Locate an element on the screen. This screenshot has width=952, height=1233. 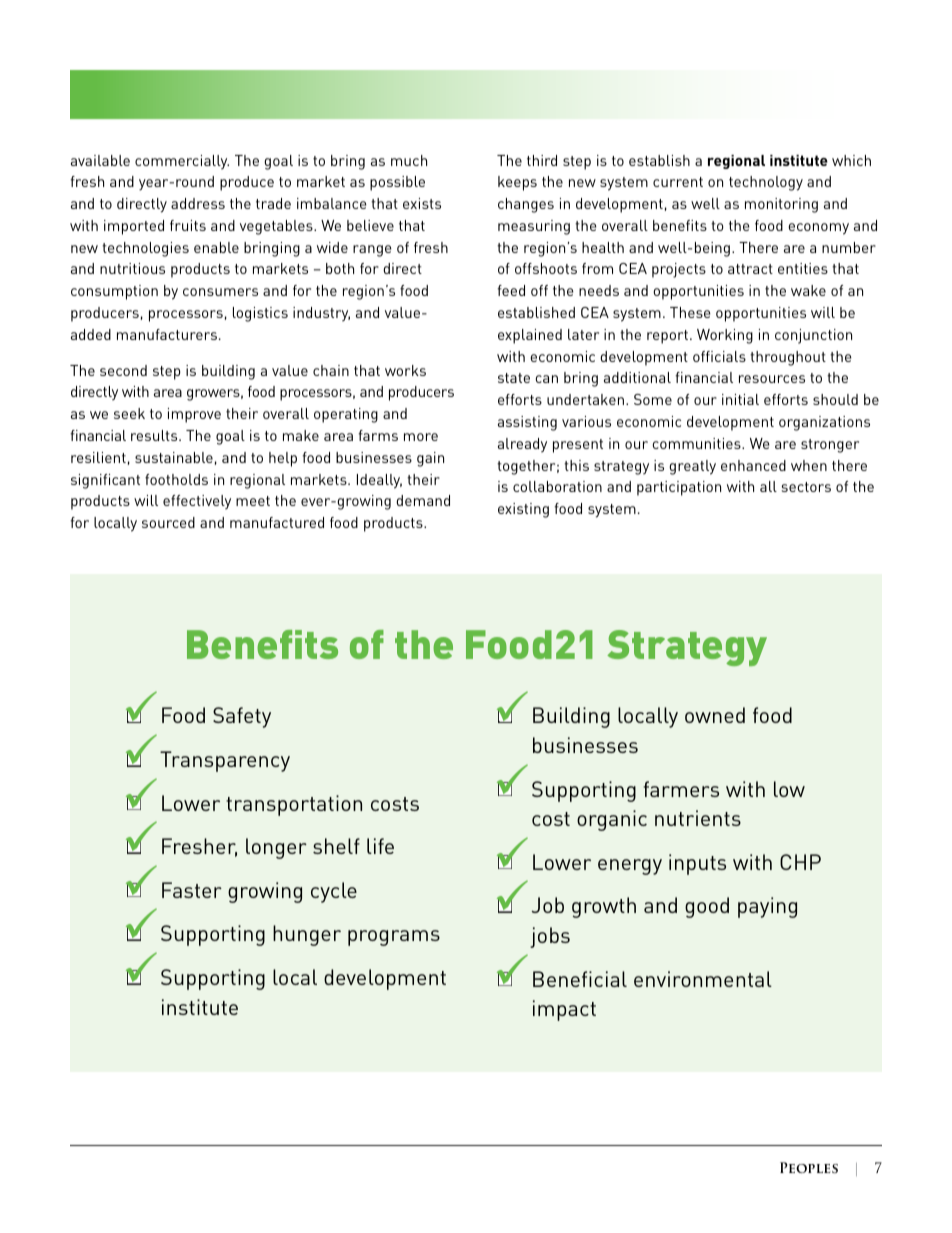
address is located at coordinates (198, 203).
